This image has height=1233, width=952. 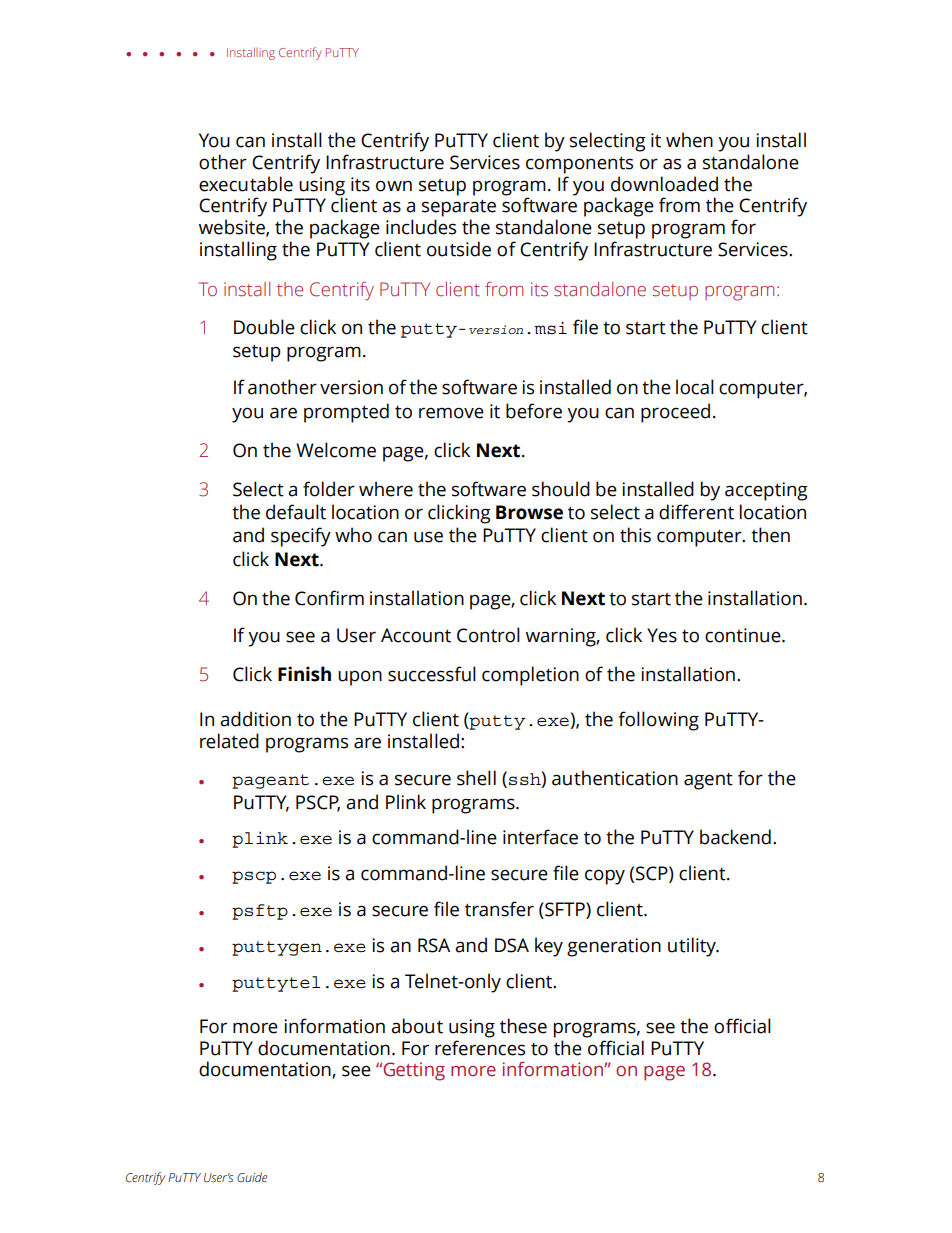 What do you see at coordinates (540, 837) in the image?
I see `interface` at bounding box center [540, 837].
